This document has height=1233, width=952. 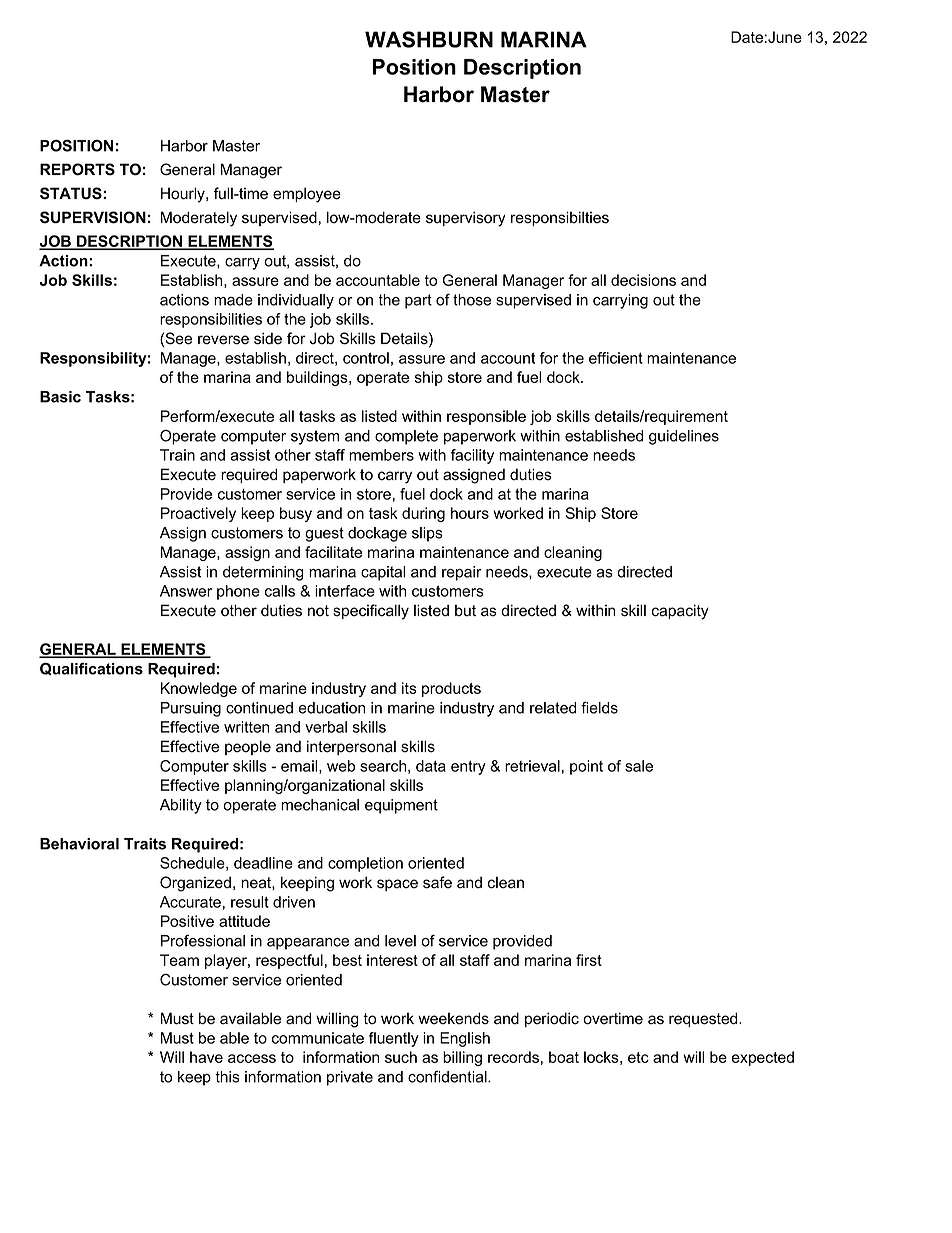 I want to click on REPORTS, so click(x=77, y=169).
